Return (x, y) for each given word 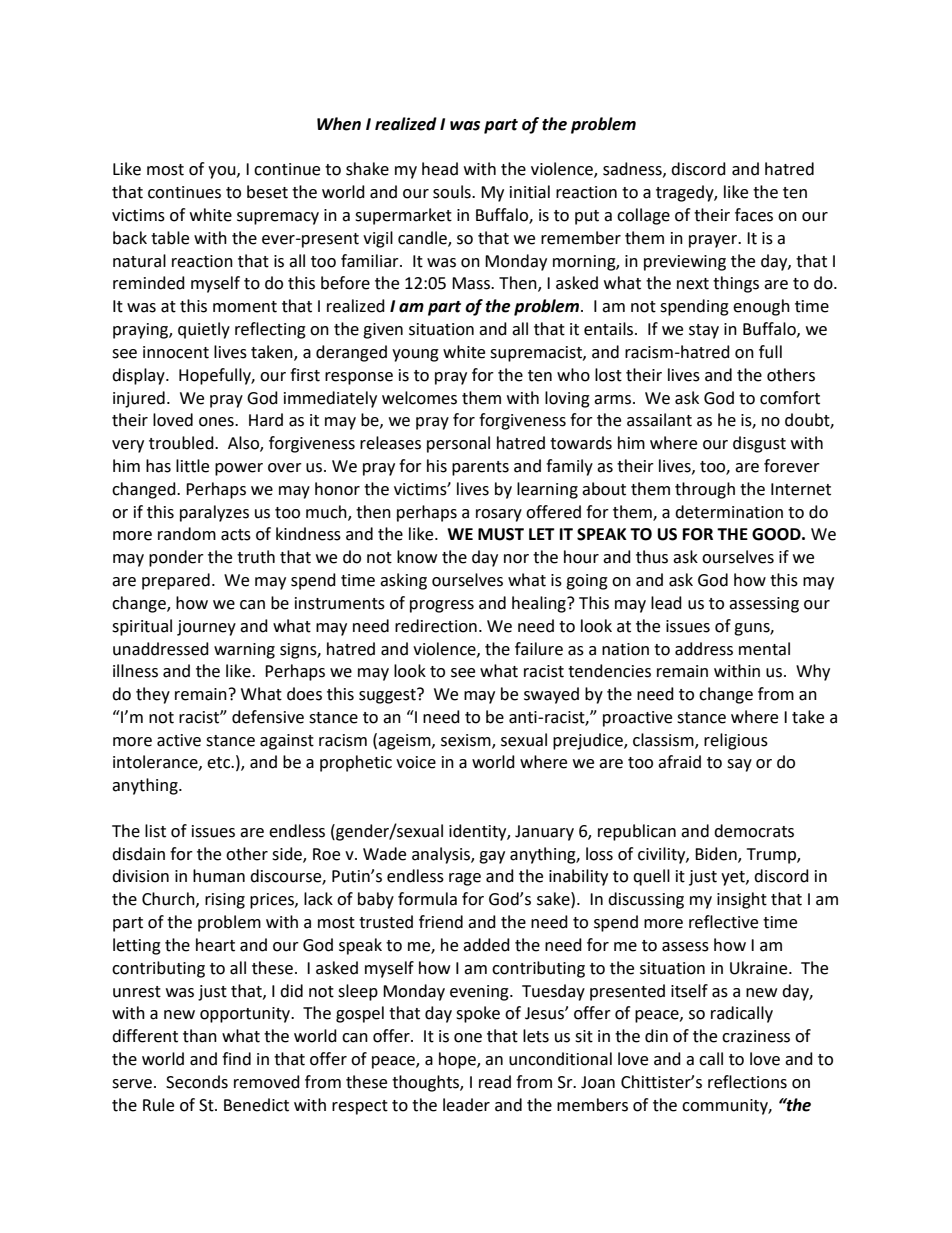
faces (754, 215)
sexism (467, 741)
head (440, 169)
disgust (759, 444)
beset (267, 192)
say (739, 765)
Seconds (197, 1082)
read (495, 1082)
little (192, 466)
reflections (747, 1082)
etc (219, 763)
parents (480, 468)
